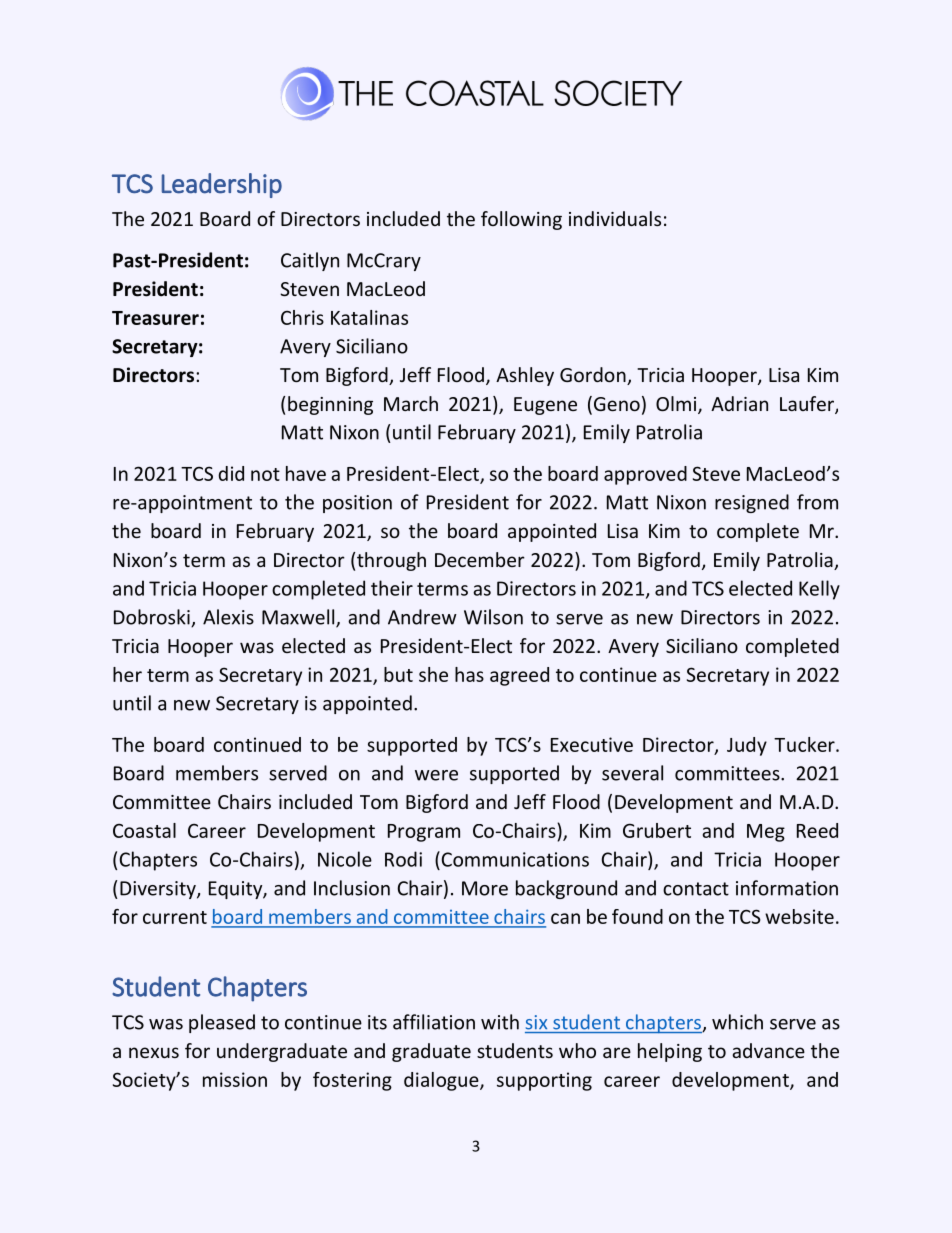 This image has height=1233, width=952. What do you see at coordinates (411, 403) in the image?
I see `March` at bounding box center [411, 403].
